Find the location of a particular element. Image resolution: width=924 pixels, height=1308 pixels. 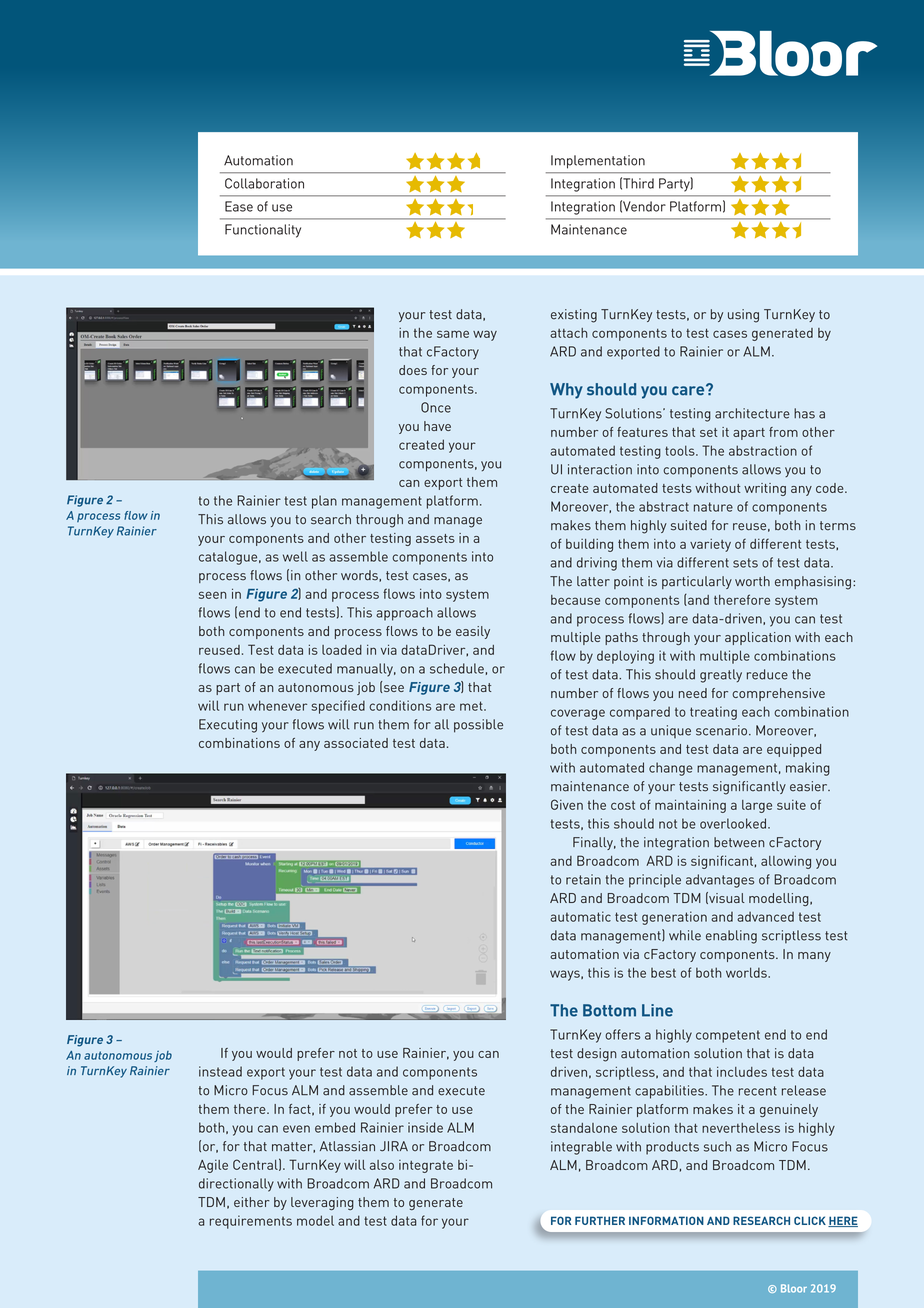

whenever is located at coordinates (277, 705).
